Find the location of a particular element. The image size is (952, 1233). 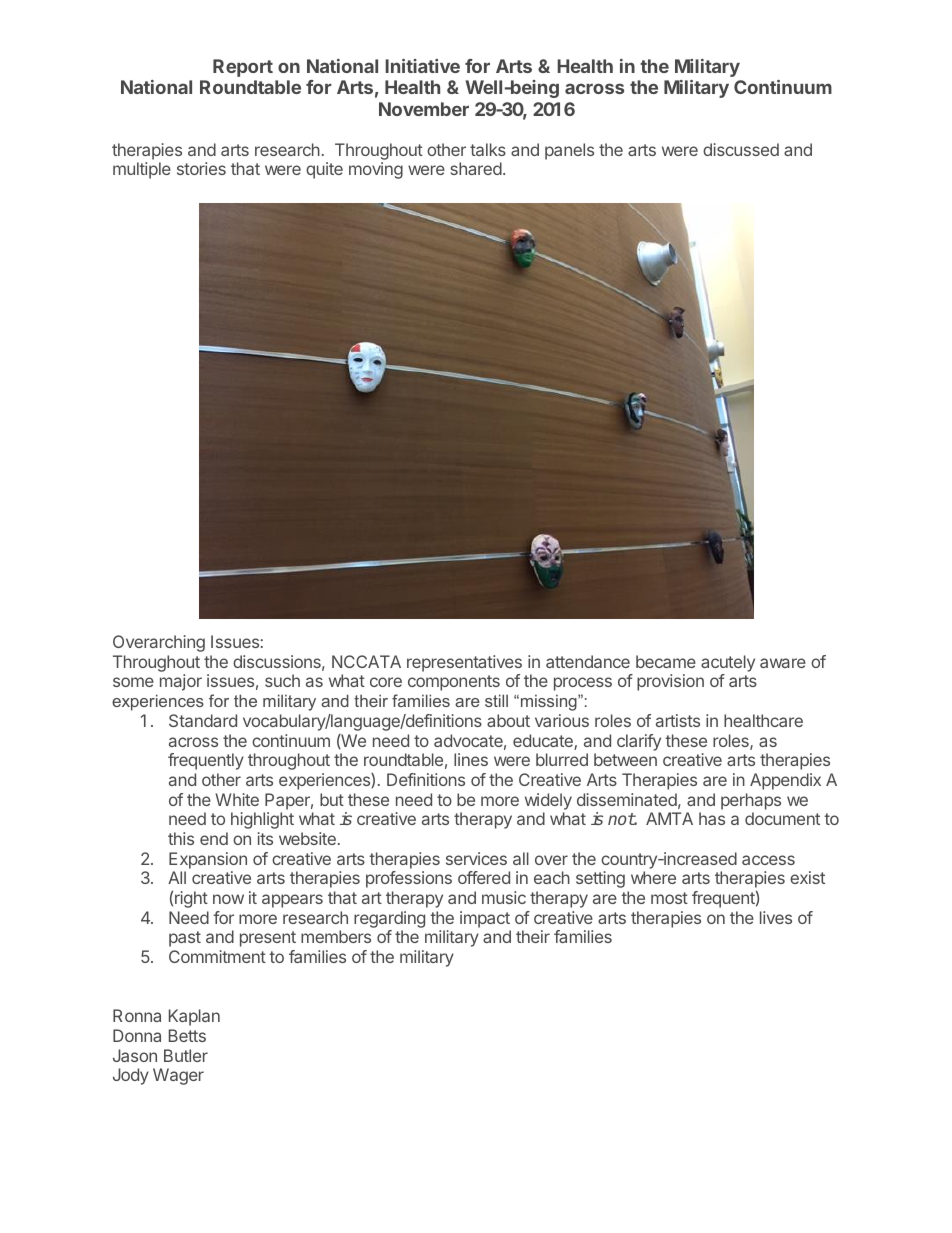

shared is located at coordinates (476, 168).
